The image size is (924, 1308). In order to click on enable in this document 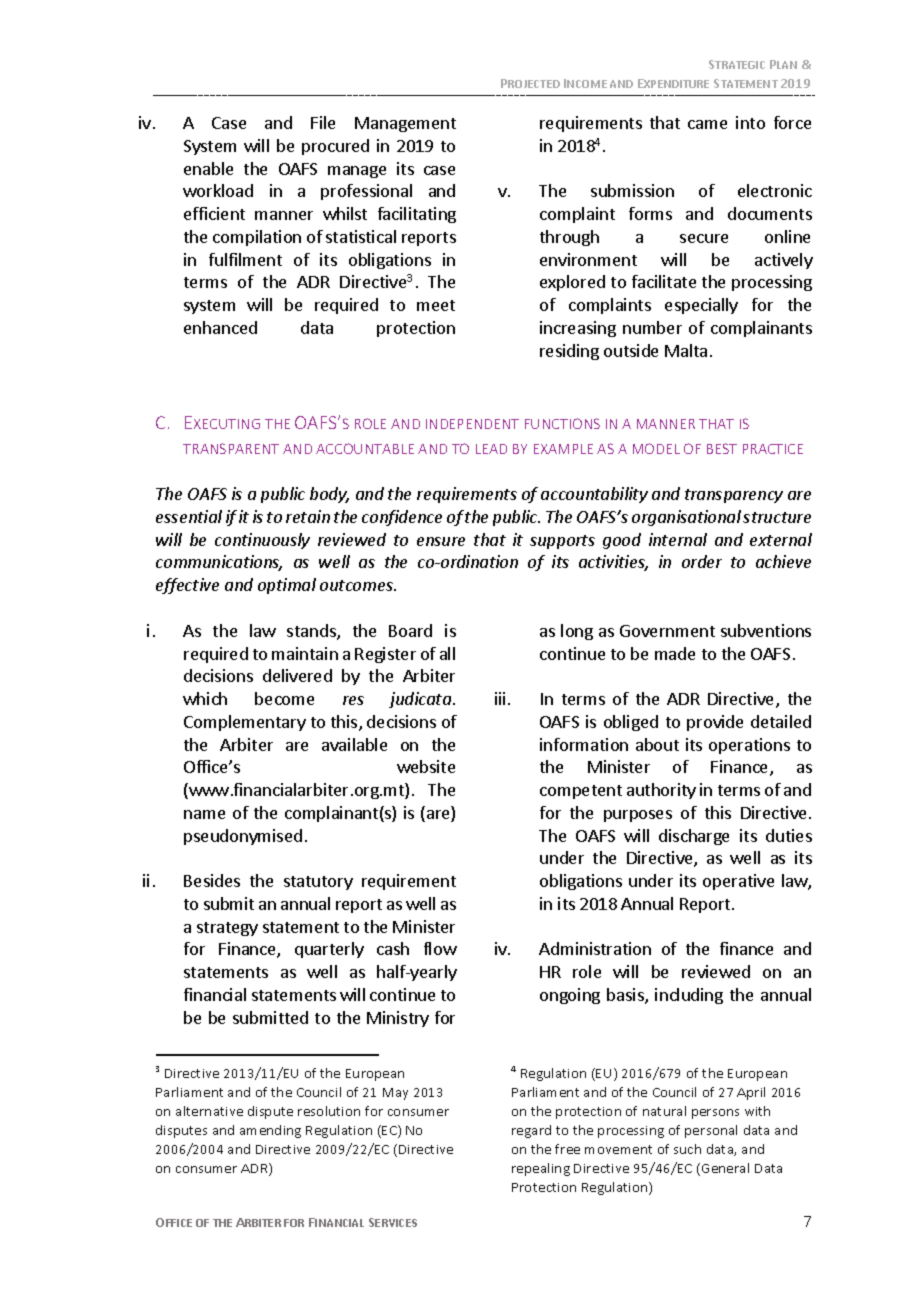, I will do `click(208, 168)`.
